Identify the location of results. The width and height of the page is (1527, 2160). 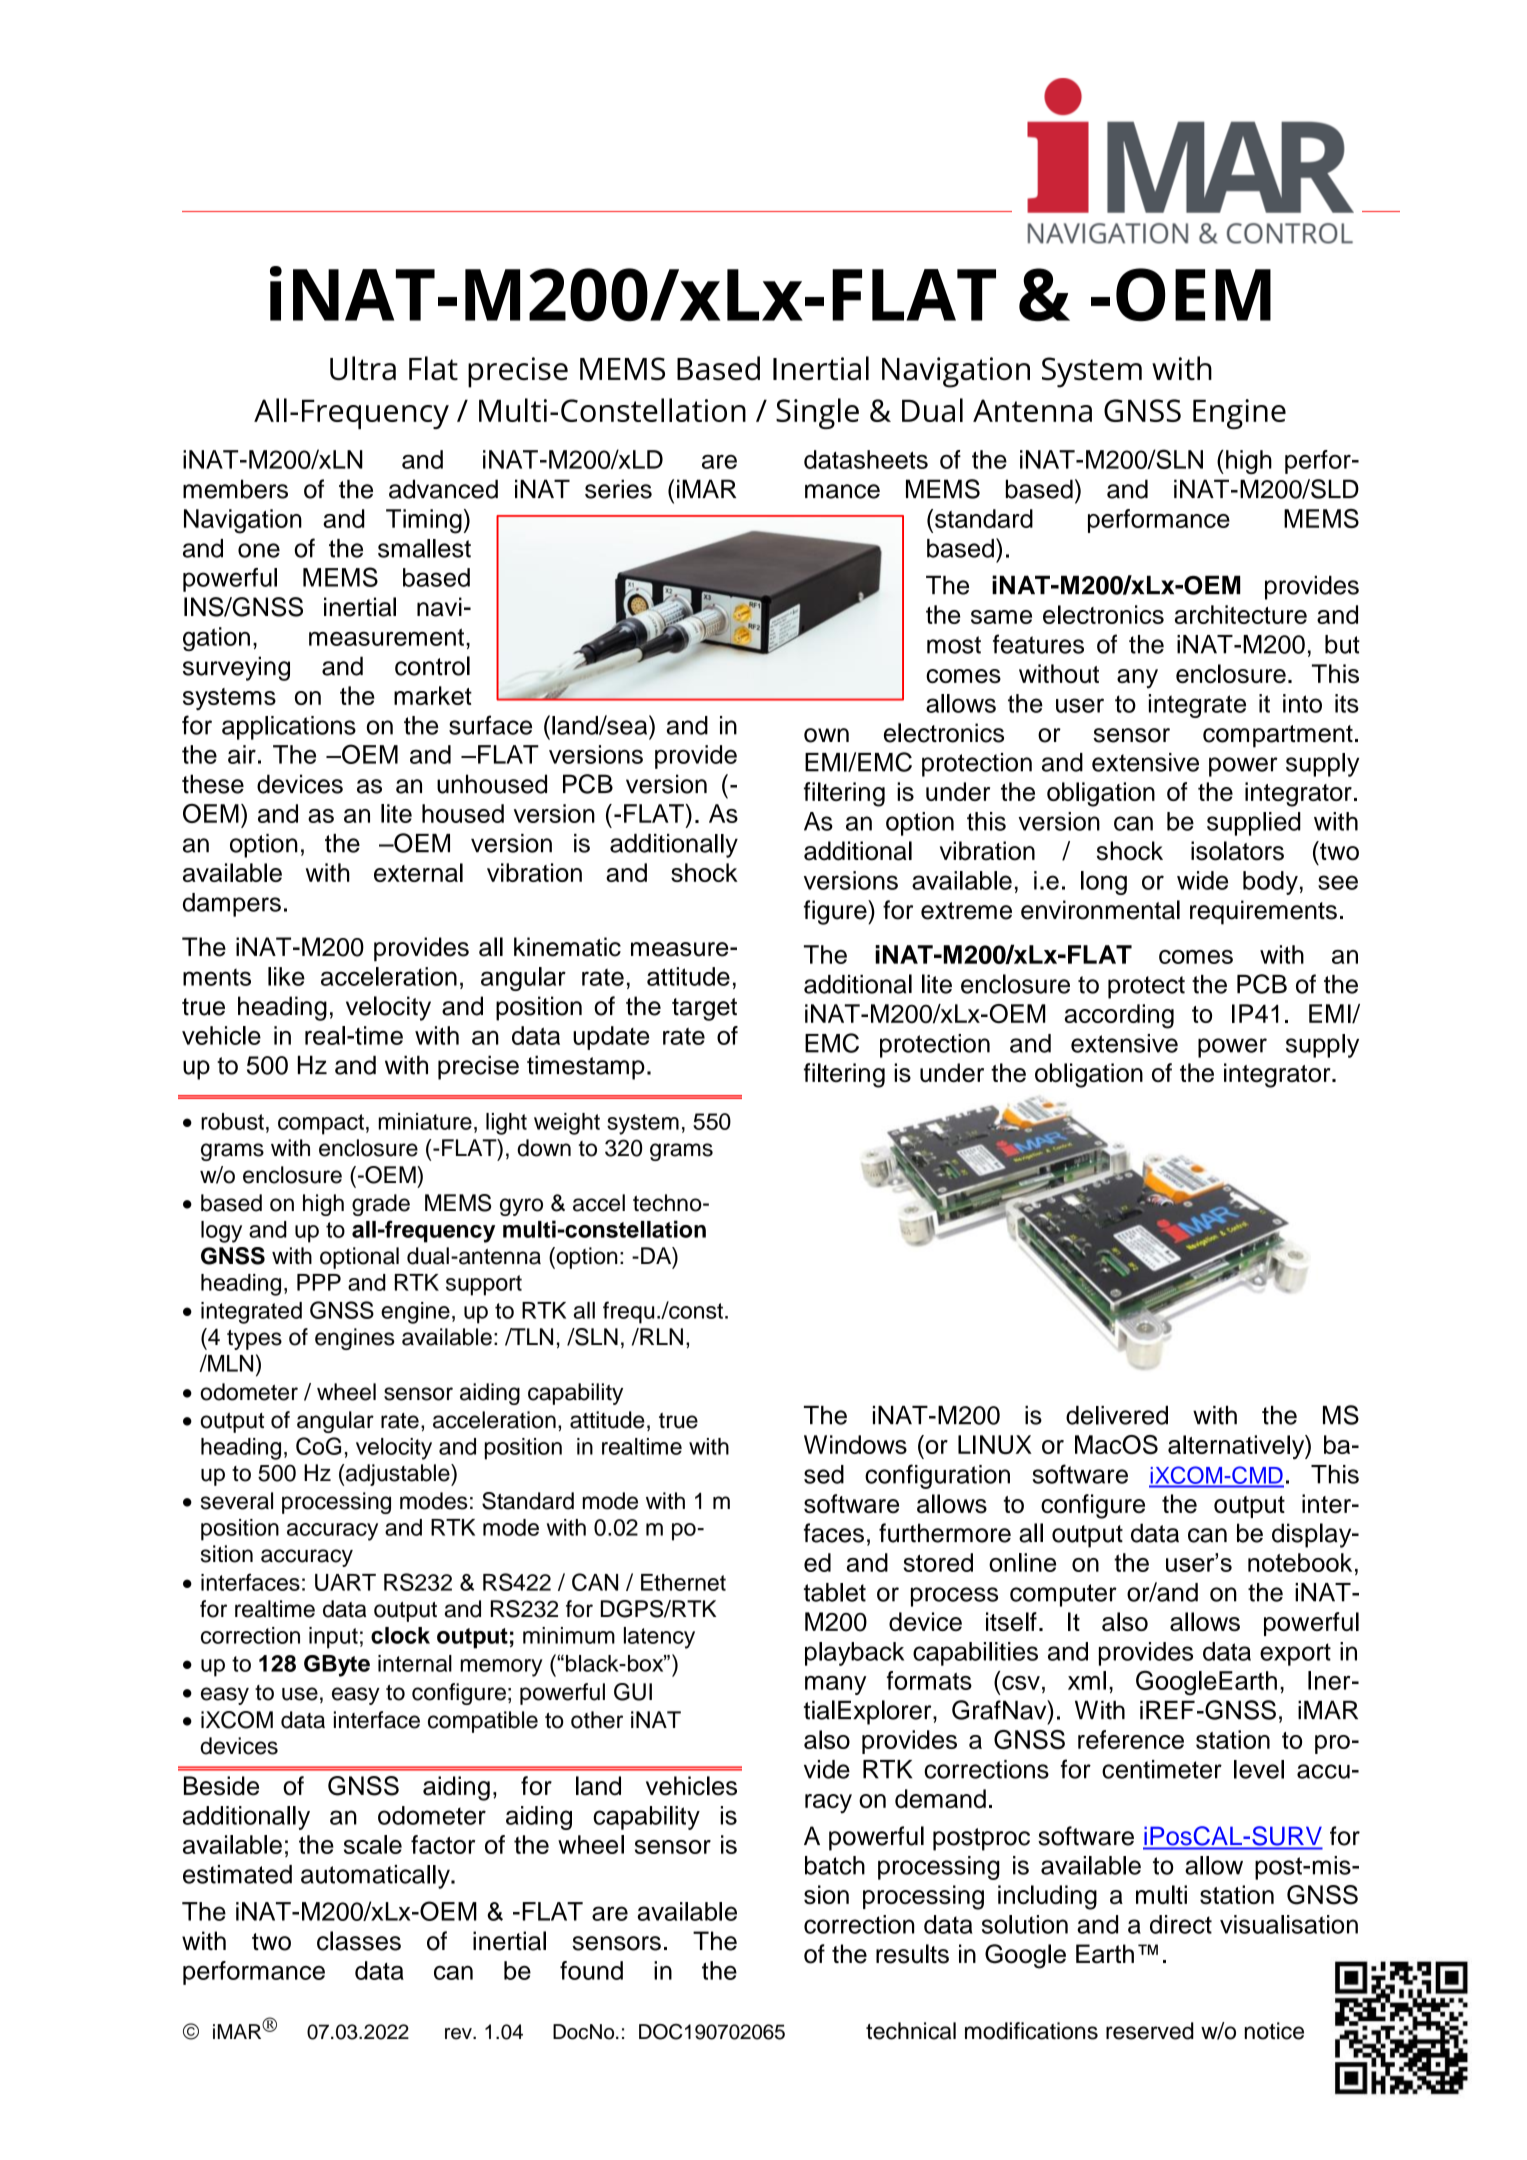
(912, 1954).
